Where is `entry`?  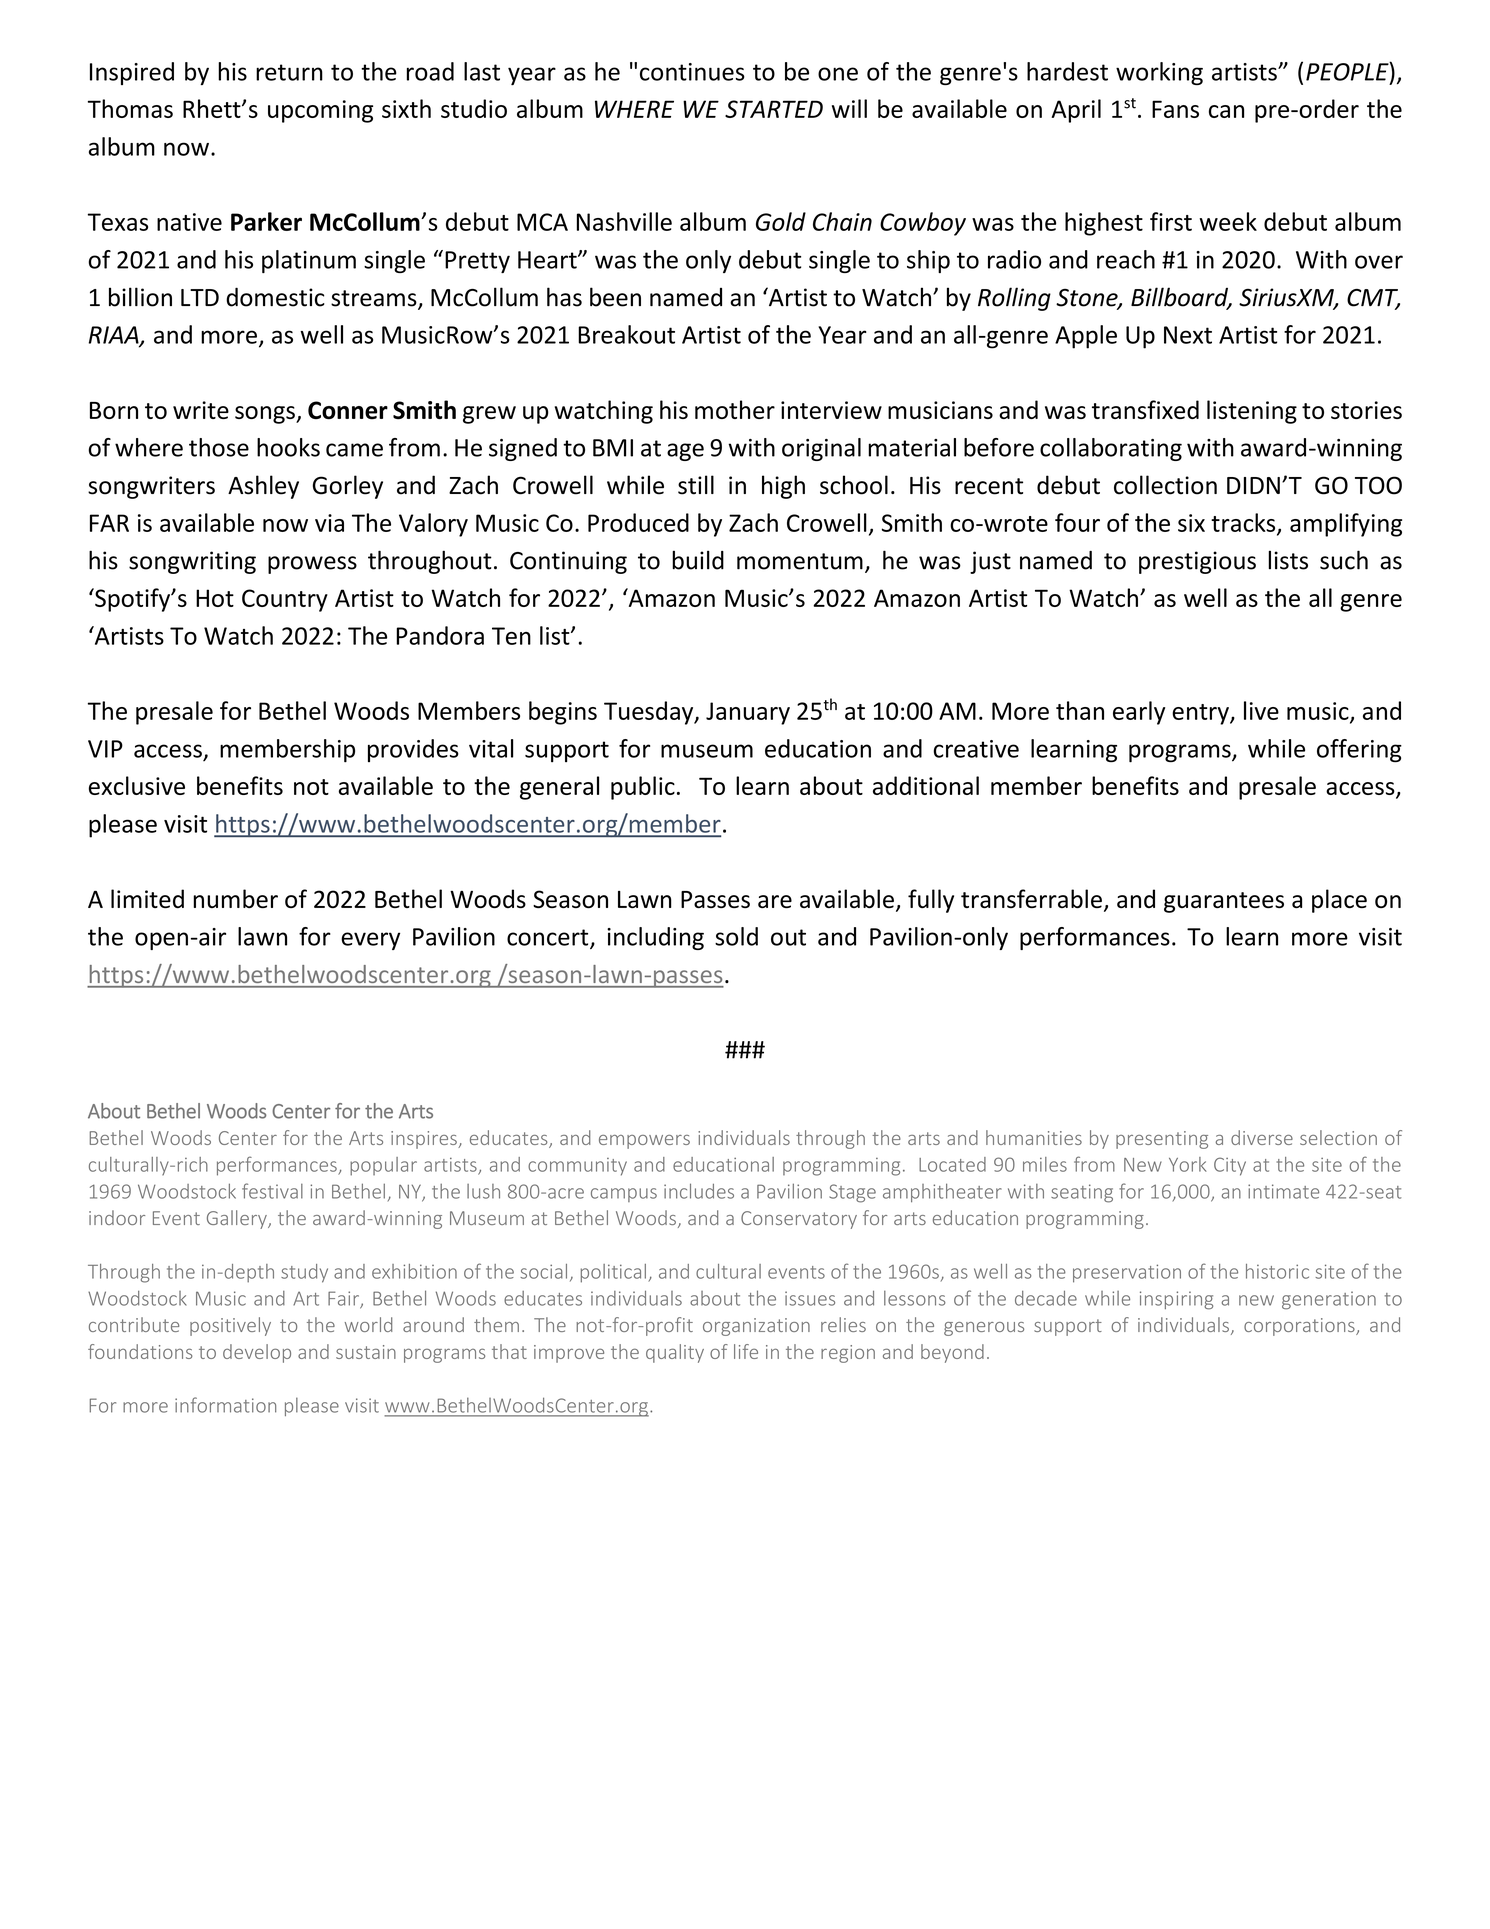 entry is located at coordinates (1201, 714).
